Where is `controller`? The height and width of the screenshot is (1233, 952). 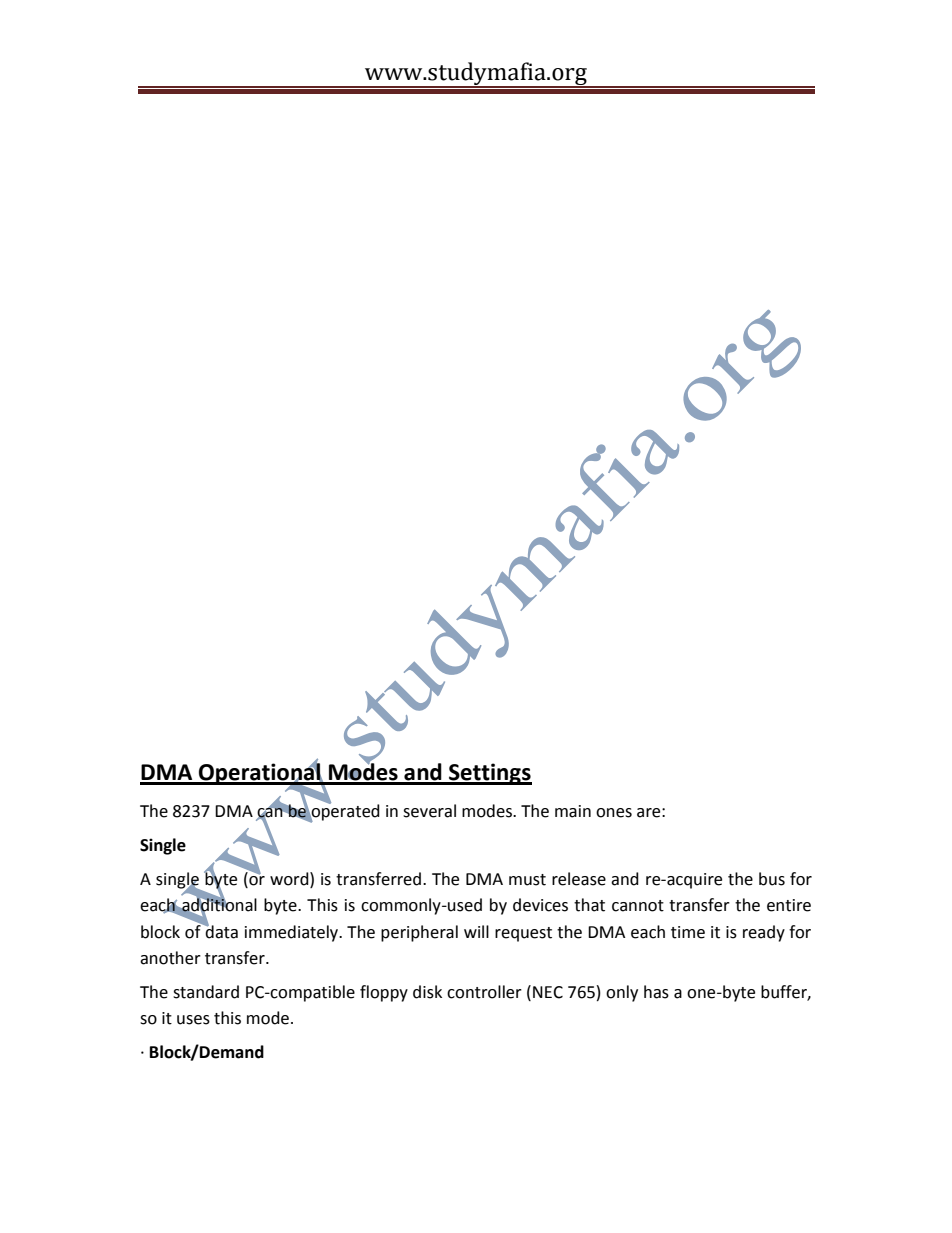 controller is located at coordinates (484, 992).
